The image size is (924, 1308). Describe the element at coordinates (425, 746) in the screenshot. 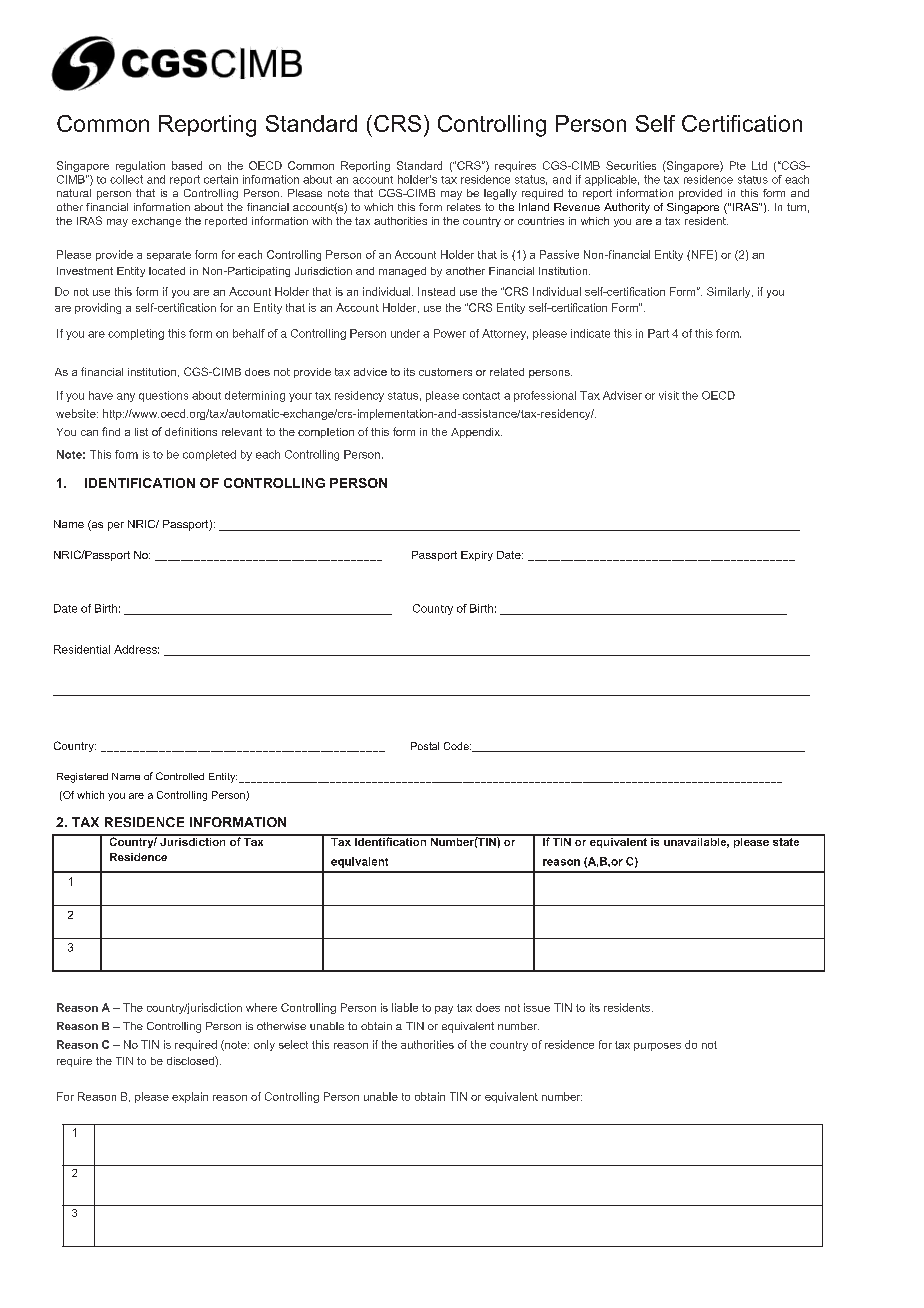

I see `Postal` at that location.
